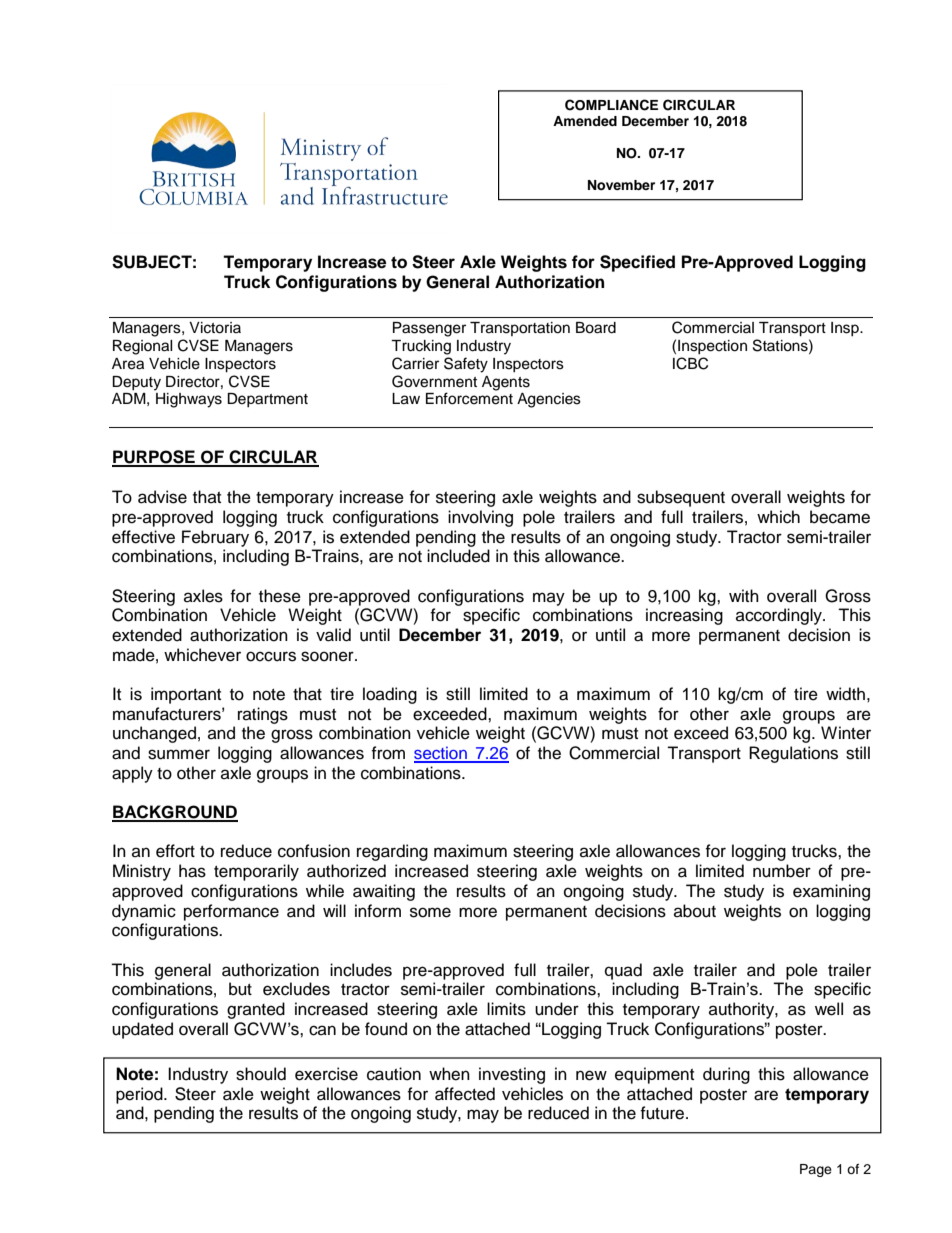 The height and width of the screenshot is (1233, 952). Describe the element at coordinates (271, 656) in the screenshot. I see `occurs` at that location.
